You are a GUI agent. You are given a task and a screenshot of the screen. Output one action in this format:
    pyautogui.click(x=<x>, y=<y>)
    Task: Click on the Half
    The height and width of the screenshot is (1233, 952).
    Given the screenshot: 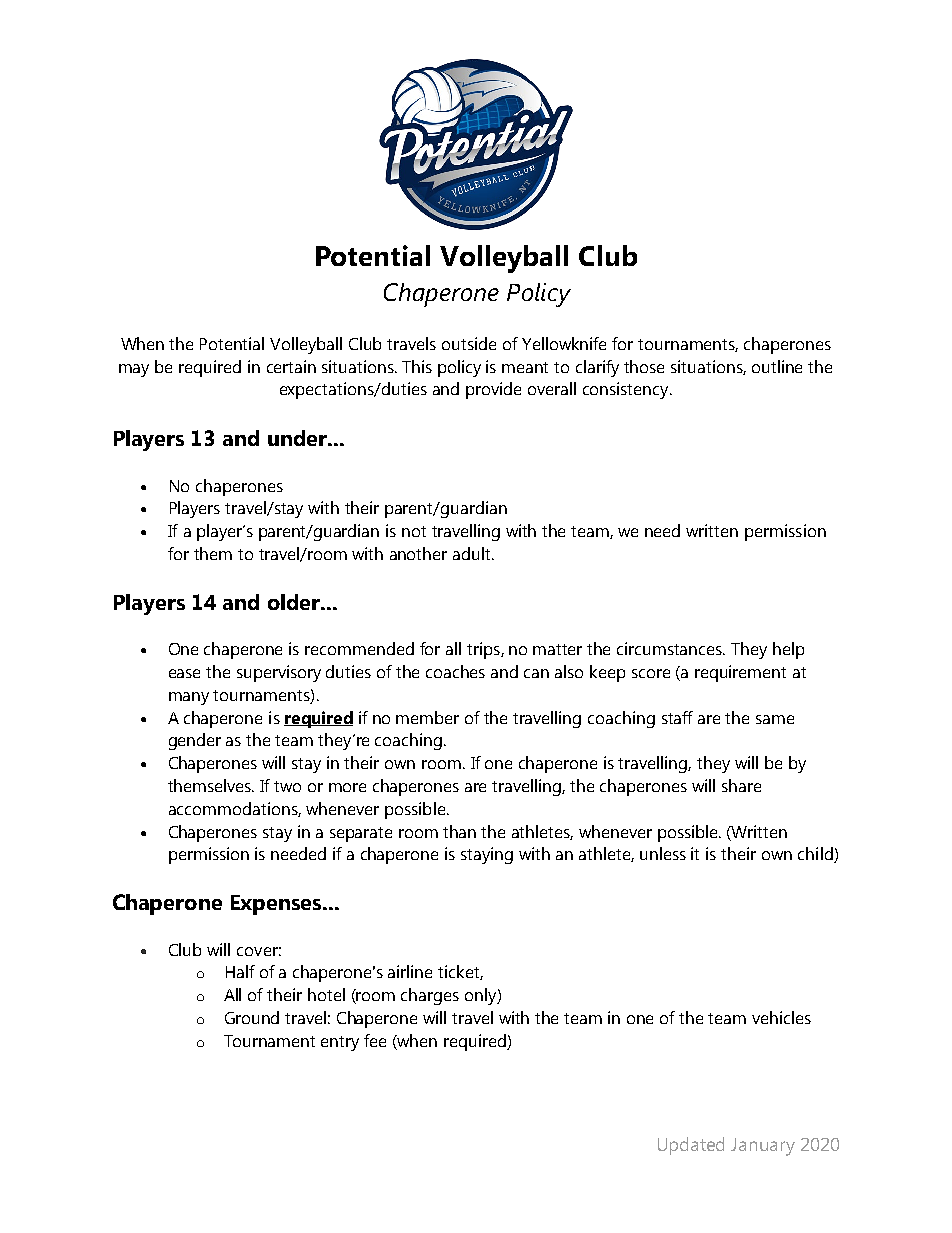 What is the action you would take?
    pyautogui.click(x=240, y=971)
